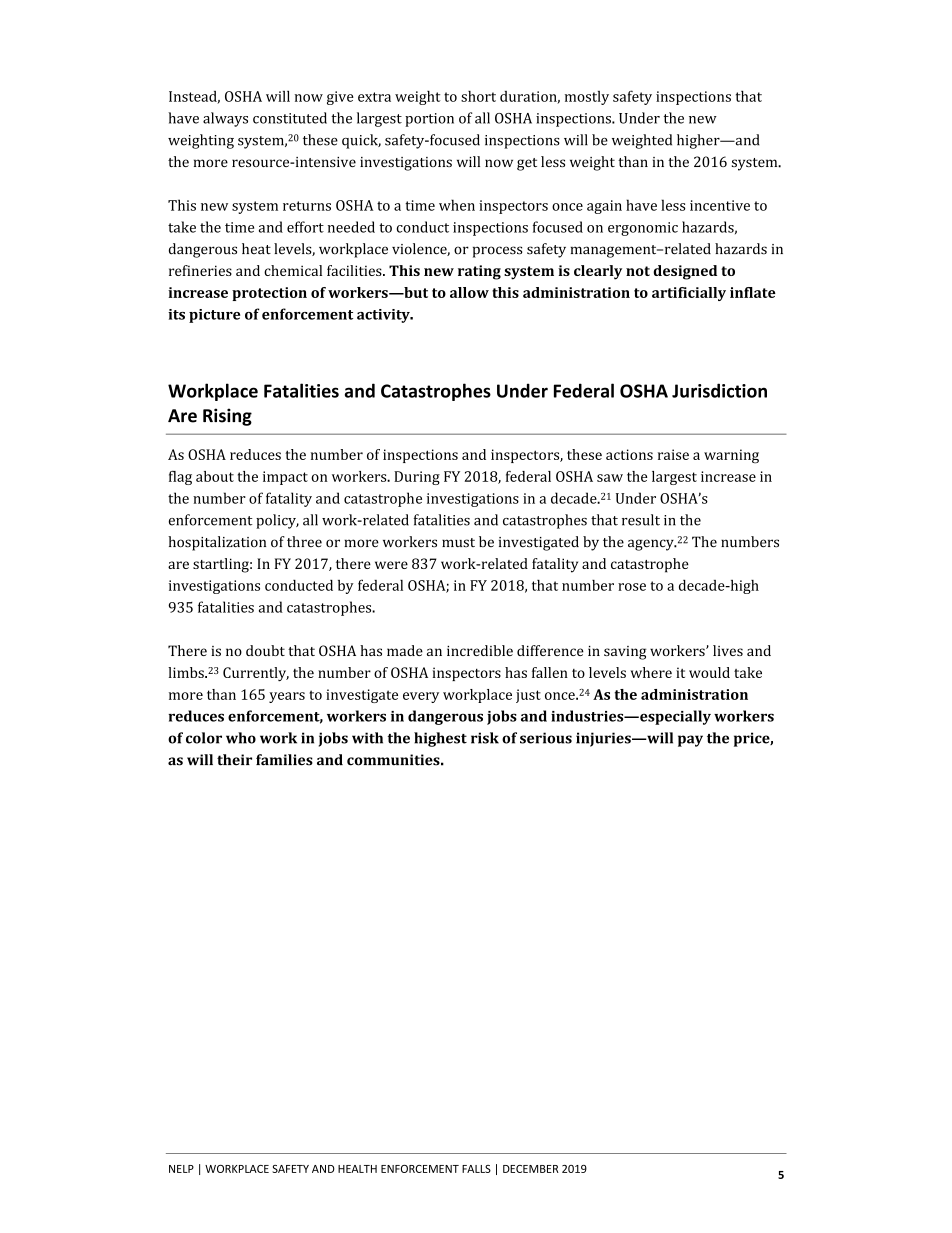 This screenshot has width=952, height=1233. What do you see at coordinates (357, 1169) in the screenshot?
I see `HEALTH` at bounding box center [357, 1169].
